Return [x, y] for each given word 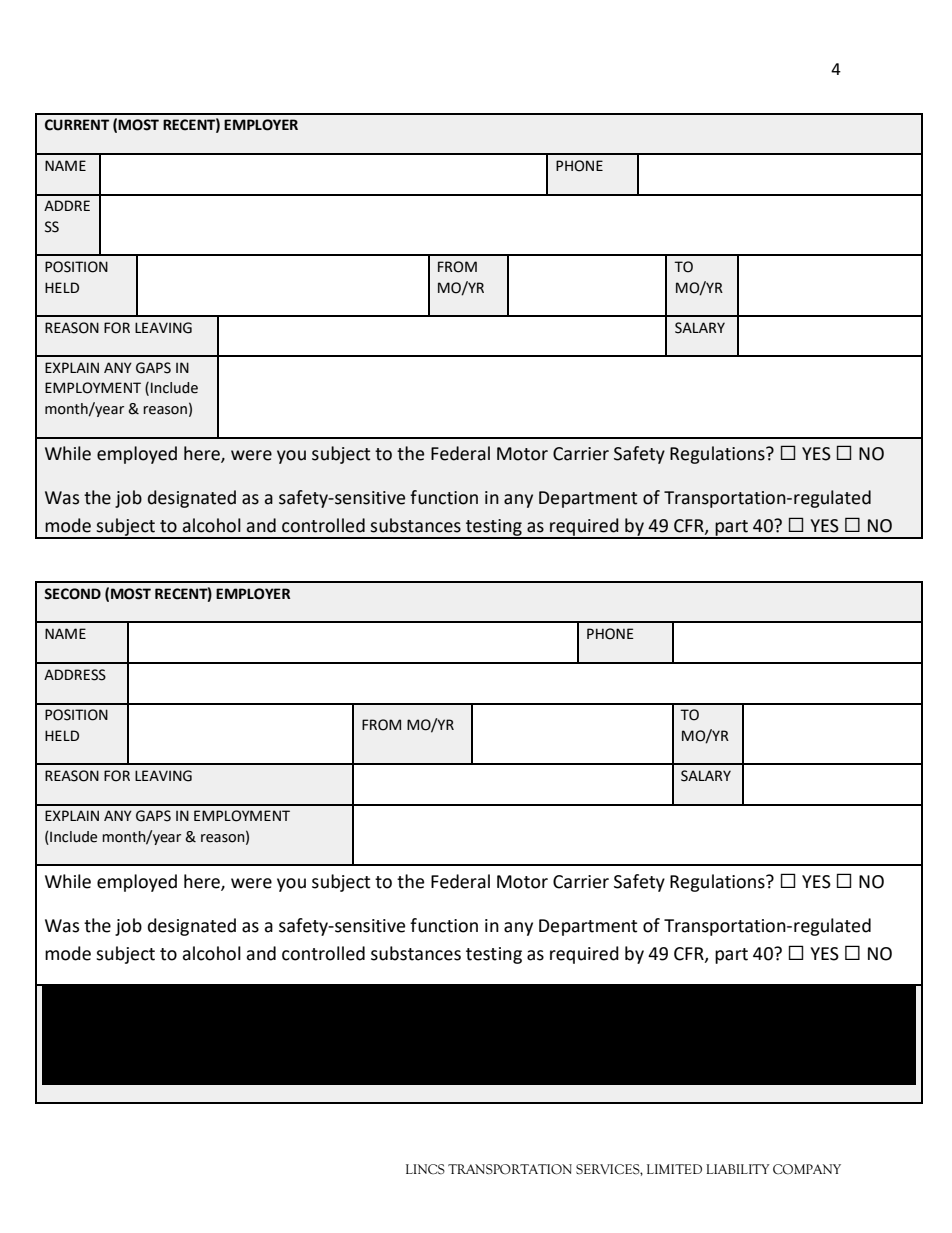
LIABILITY [738, 1169]
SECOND [72, 594]
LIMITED [674, 1169]
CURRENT [77, 125]
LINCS [425, 1169]
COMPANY [807, 1169]
